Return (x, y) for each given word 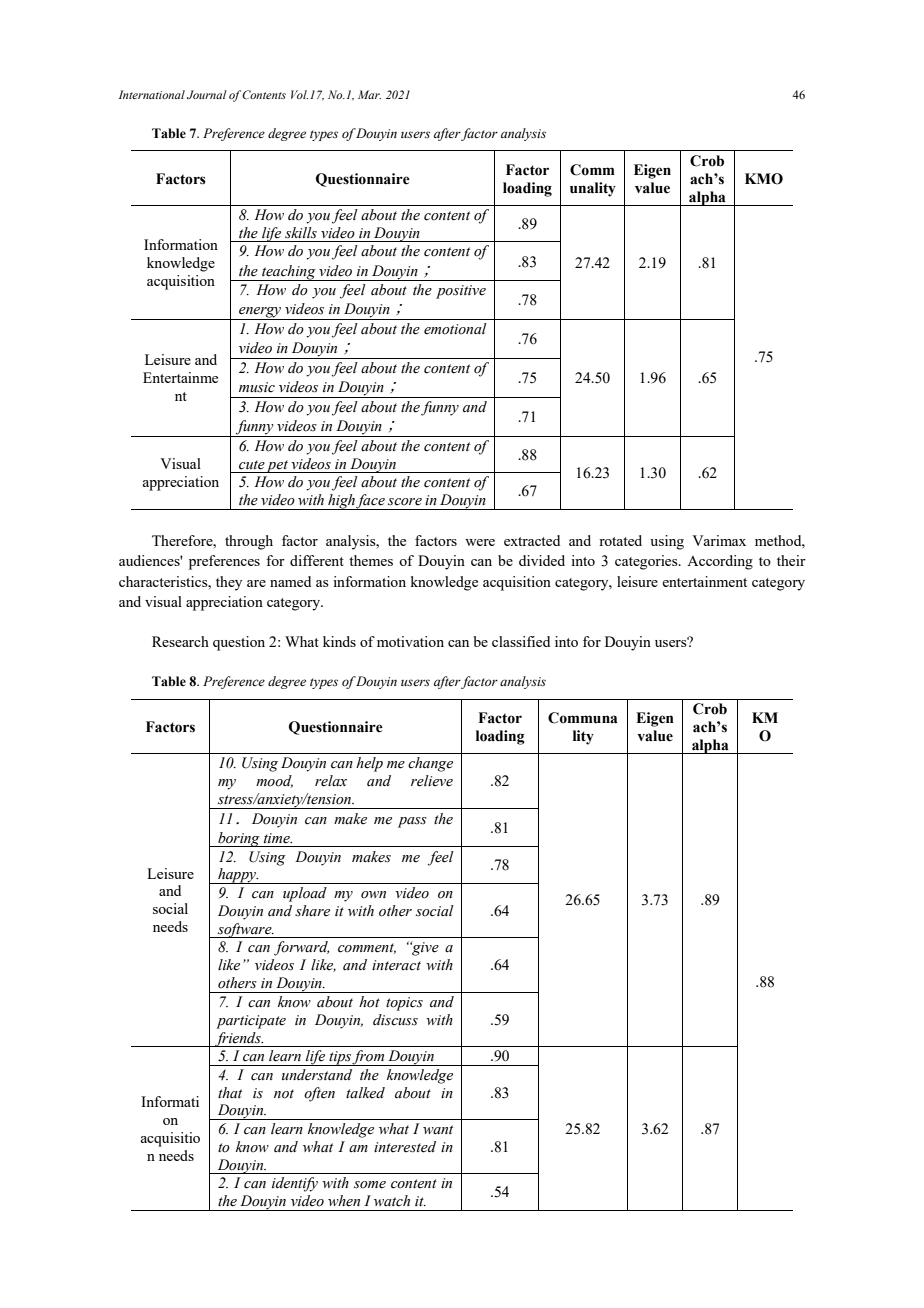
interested (405, 1147)
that (230, 1092)
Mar (369, 94)
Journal (207, 94)
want (438, 1129)
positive (461, 292)
